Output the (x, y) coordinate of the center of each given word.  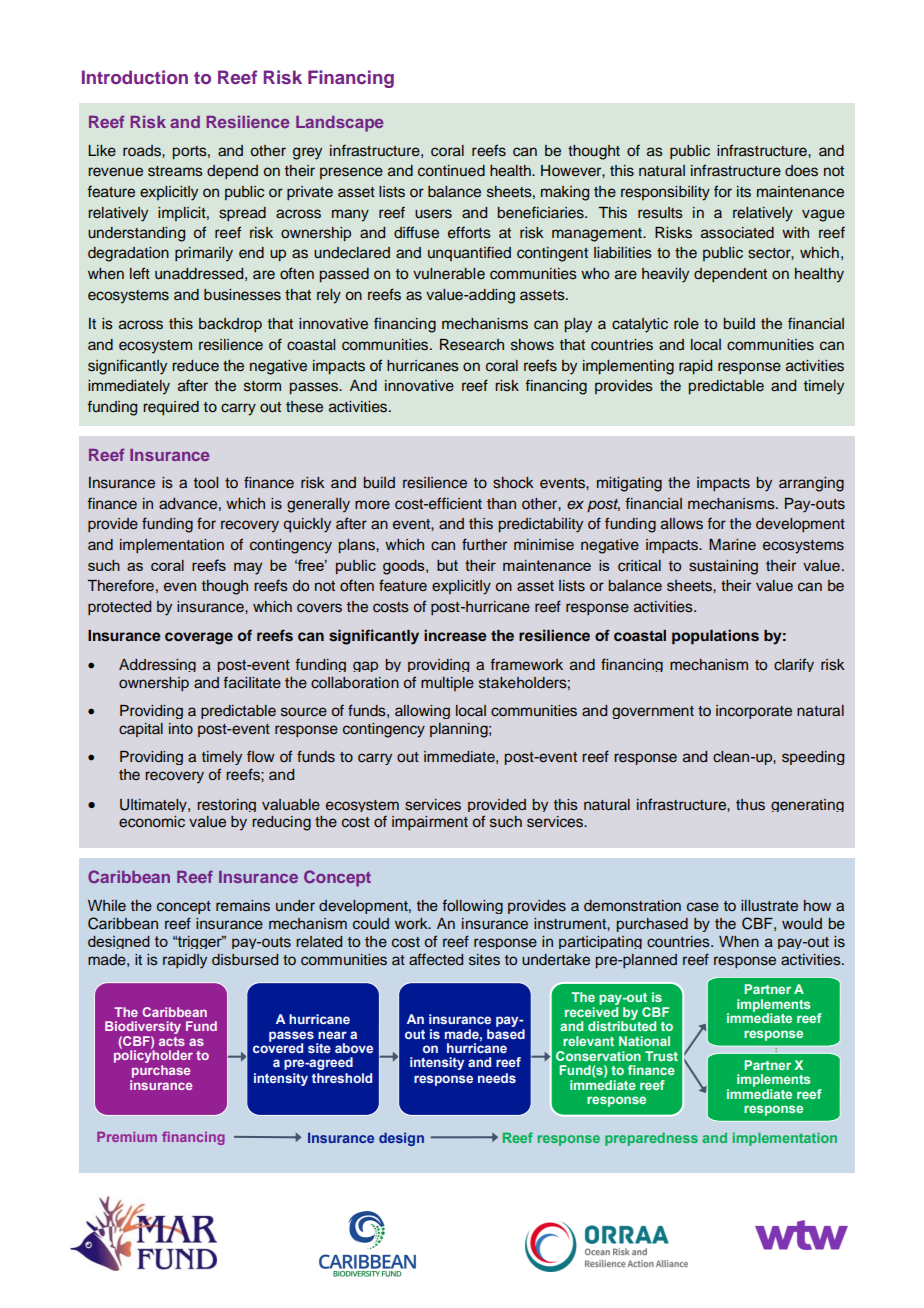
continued (451, 171)
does (801, 171)
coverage (199, 638)
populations (715, 637)
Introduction (135, 77)
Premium (127, 1137)
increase (455, 635)
